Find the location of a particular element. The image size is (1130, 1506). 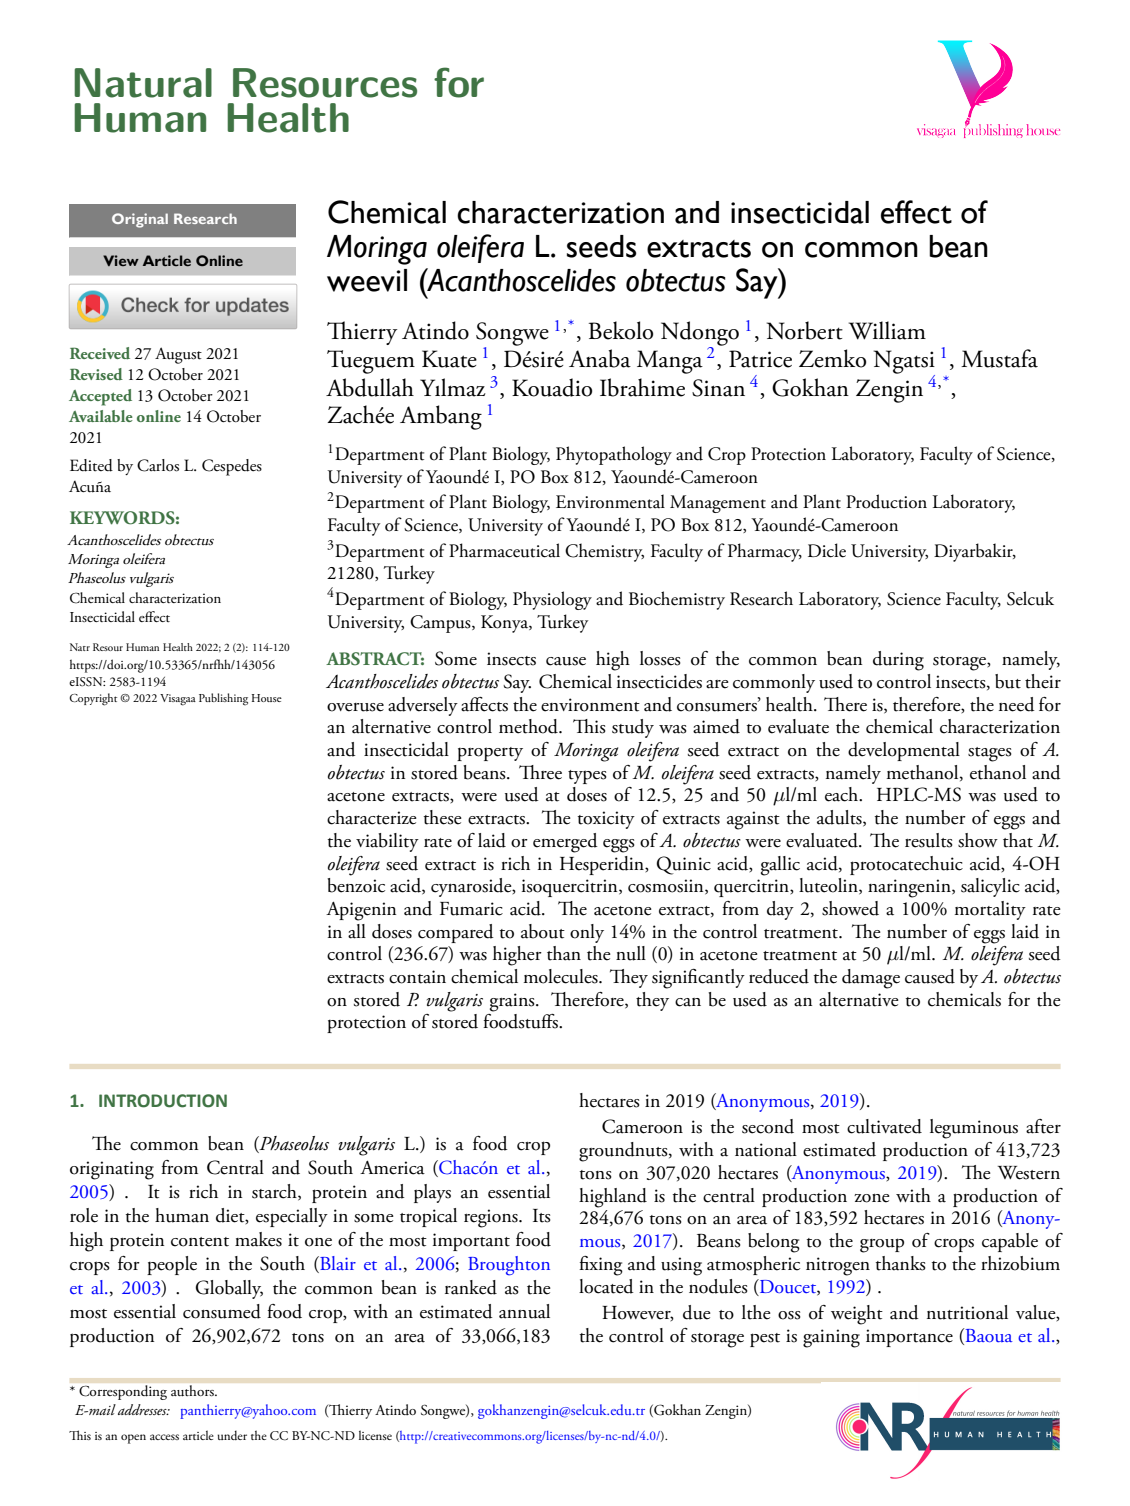

William is located at coordinates (887, 330).
